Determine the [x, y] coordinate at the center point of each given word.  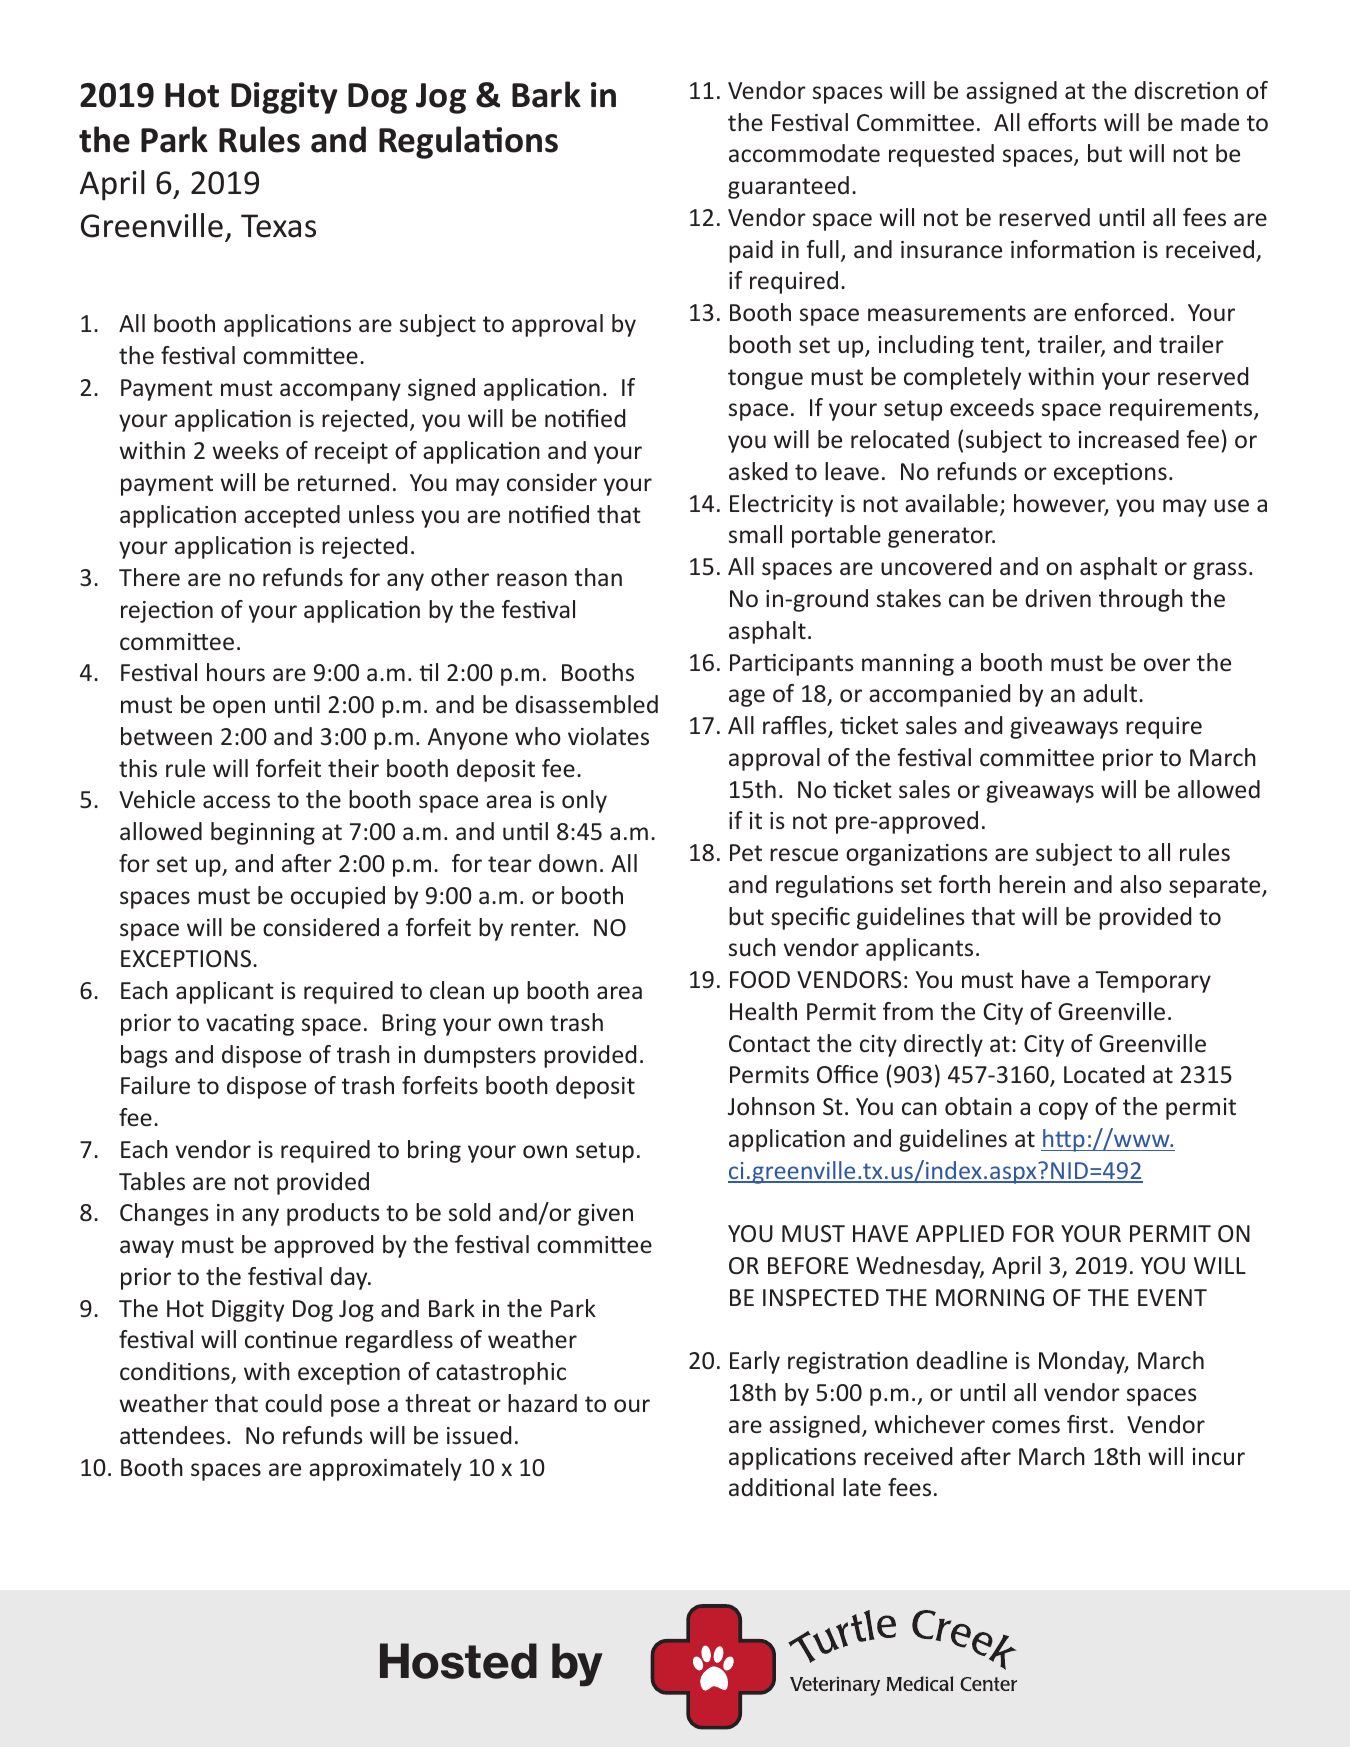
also [1141, 884]
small [755, 534]
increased [1128, 439]
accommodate [804, 153]
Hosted [458, 1661]
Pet [746, 852]
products [333, 1214]
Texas [278, 226]
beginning [263, 833]
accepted [292, 516]
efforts [1062, 122]
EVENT [1172, 1297]
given [605, 1215]
